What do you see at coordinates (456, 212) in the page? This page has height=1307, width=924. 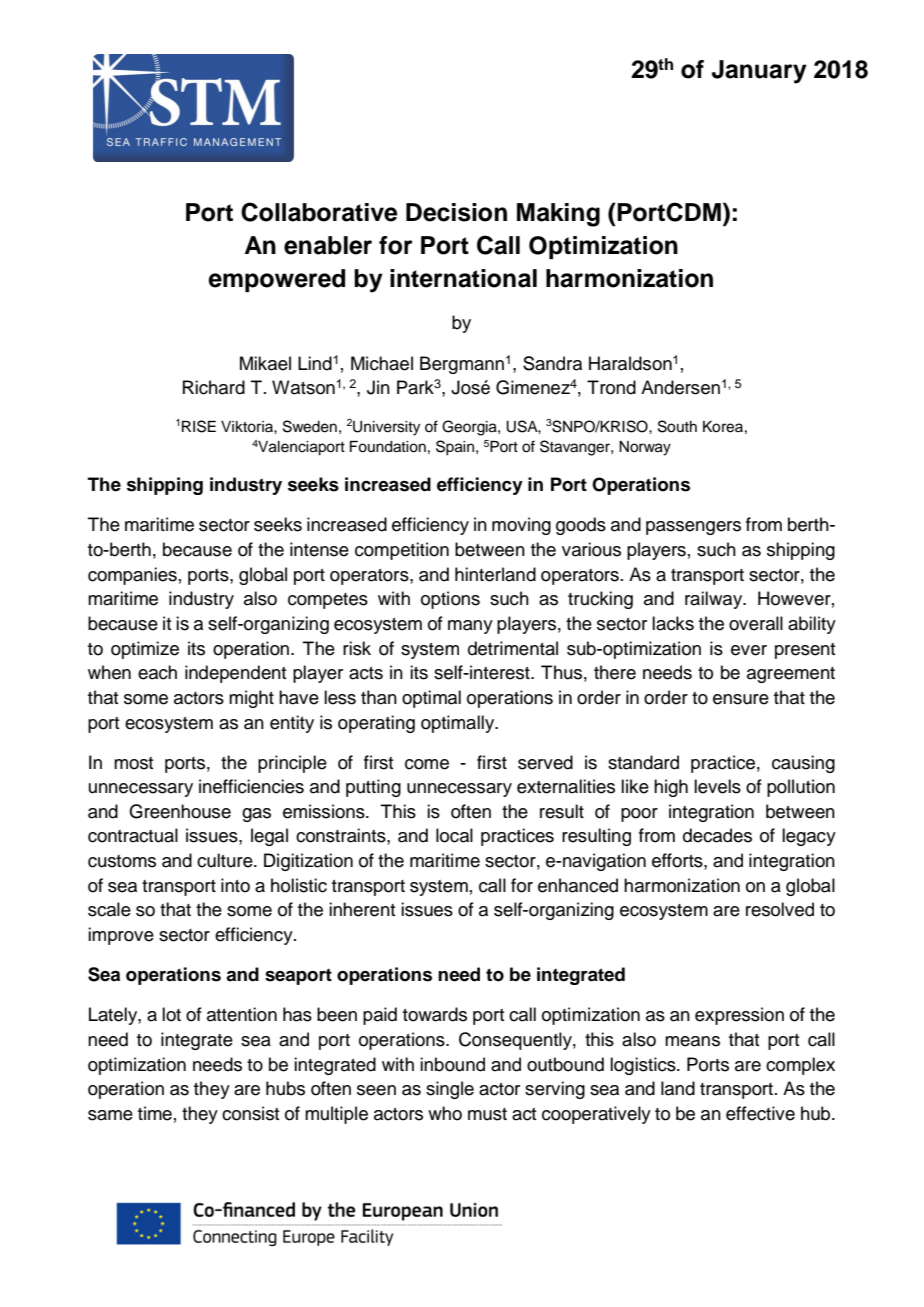 I see `Decision` at bounding box center [456, 212].
